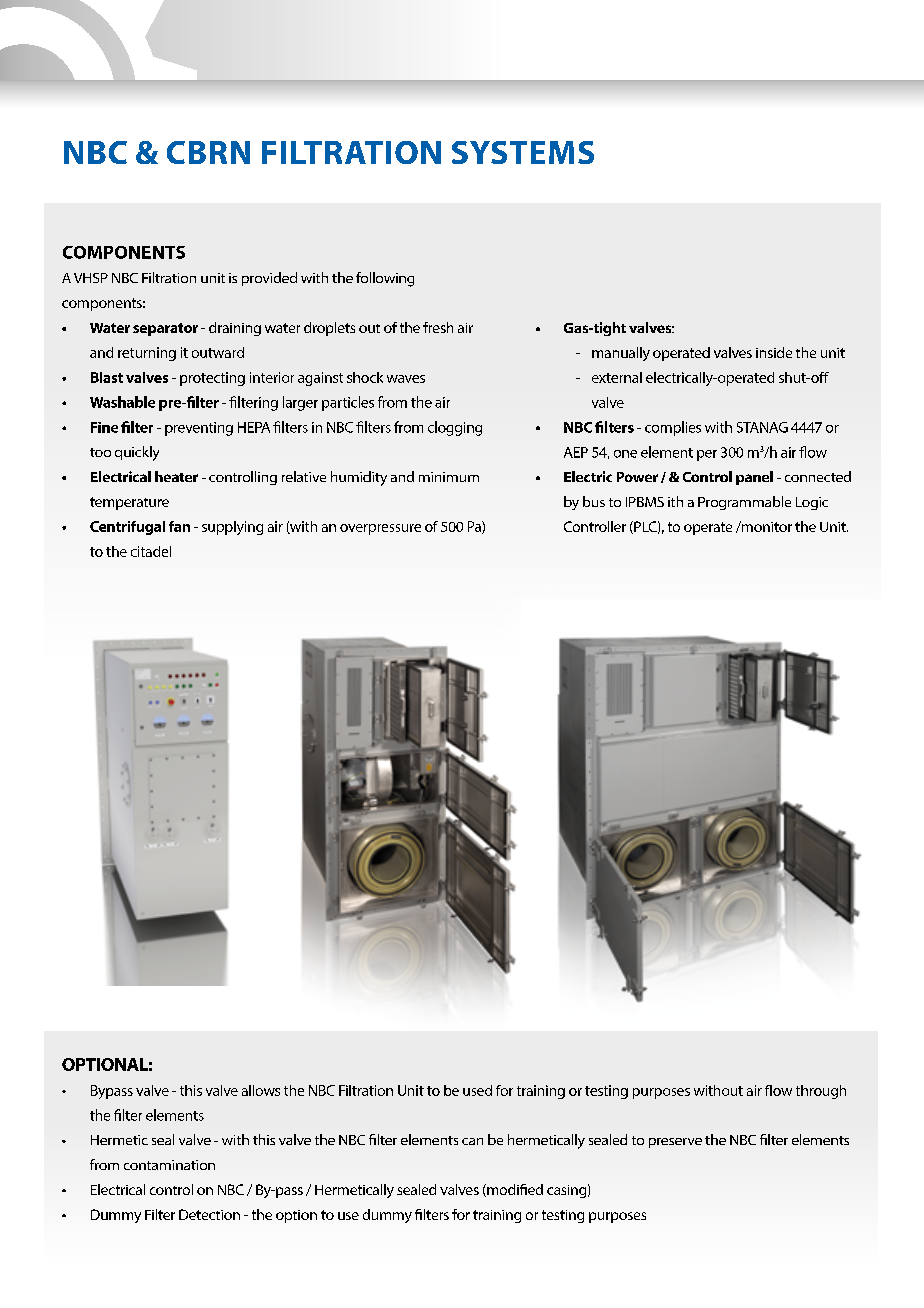  Describe the element at coordinates (261, 1090) in the image. I see `allows` at that location.
